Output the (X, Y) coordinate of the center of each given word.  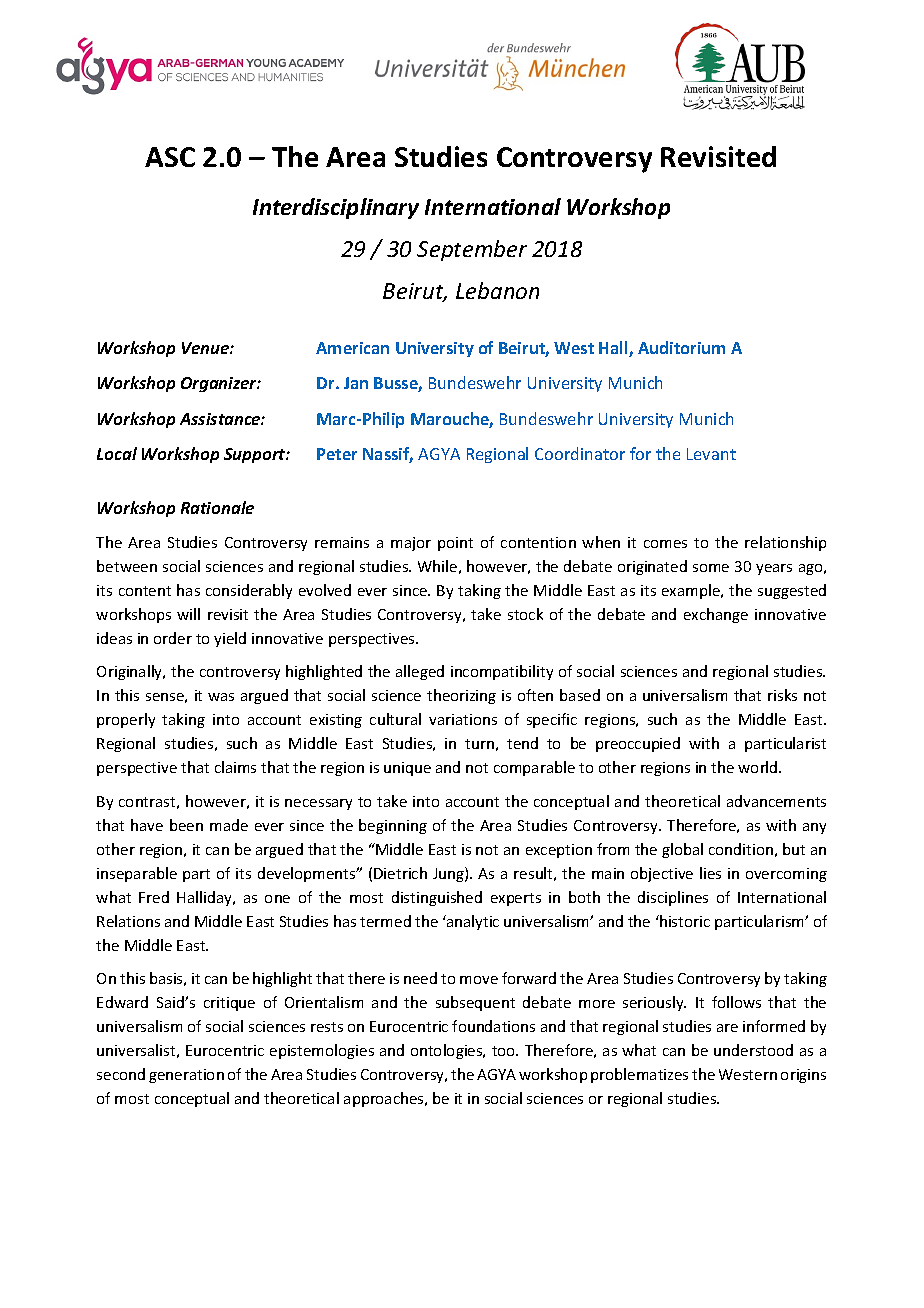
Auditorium (681, 347)
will (188, 614)
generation (186, 1076)
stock (525, 614)
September (472, 250)
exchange (716, 615)
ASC (170, 157)
